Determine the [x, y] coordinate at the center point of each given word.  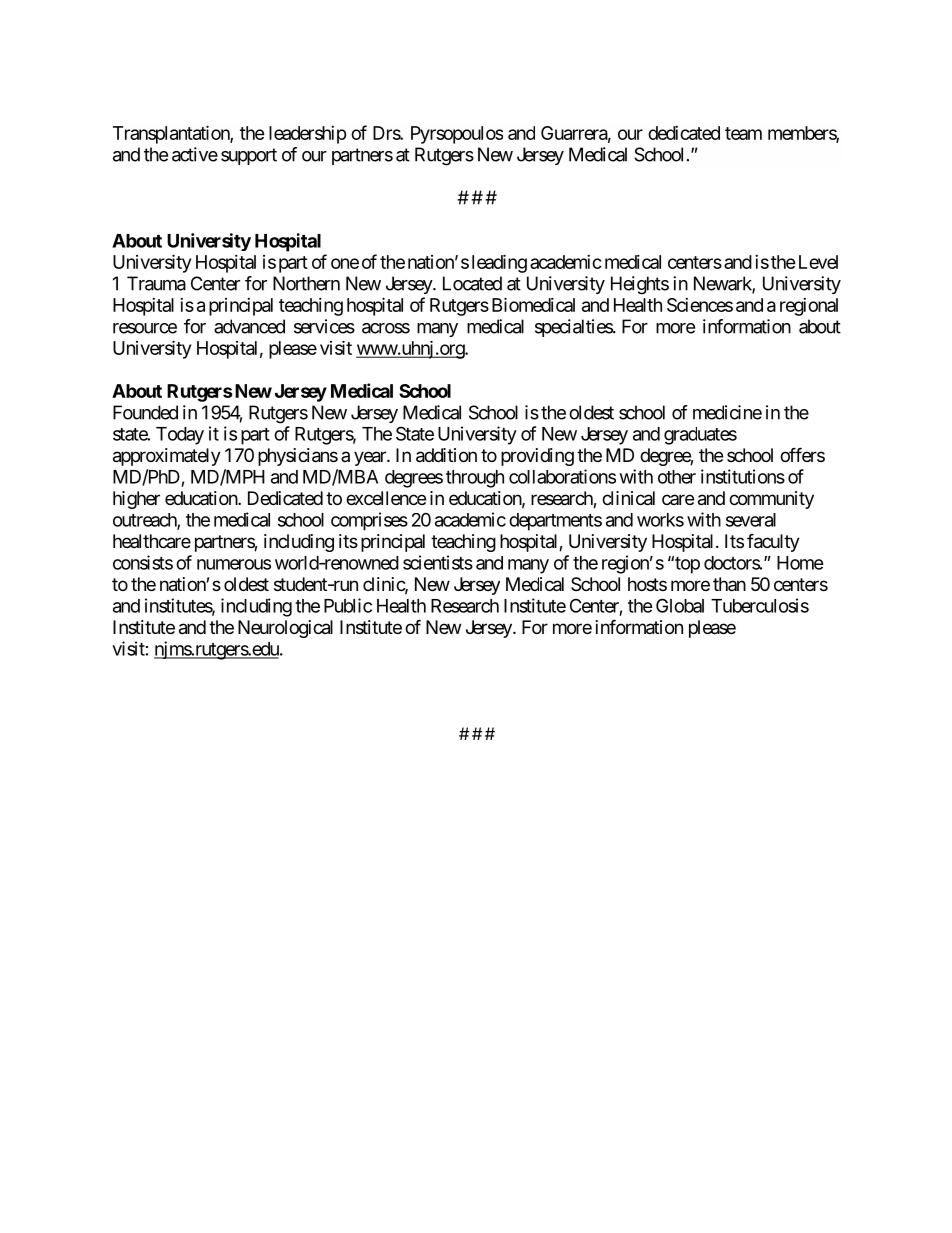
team [743, 133]
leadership [308, 135]
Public [348, 605]
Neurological [285, 629]
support [249, 156]
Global [680, 605]
